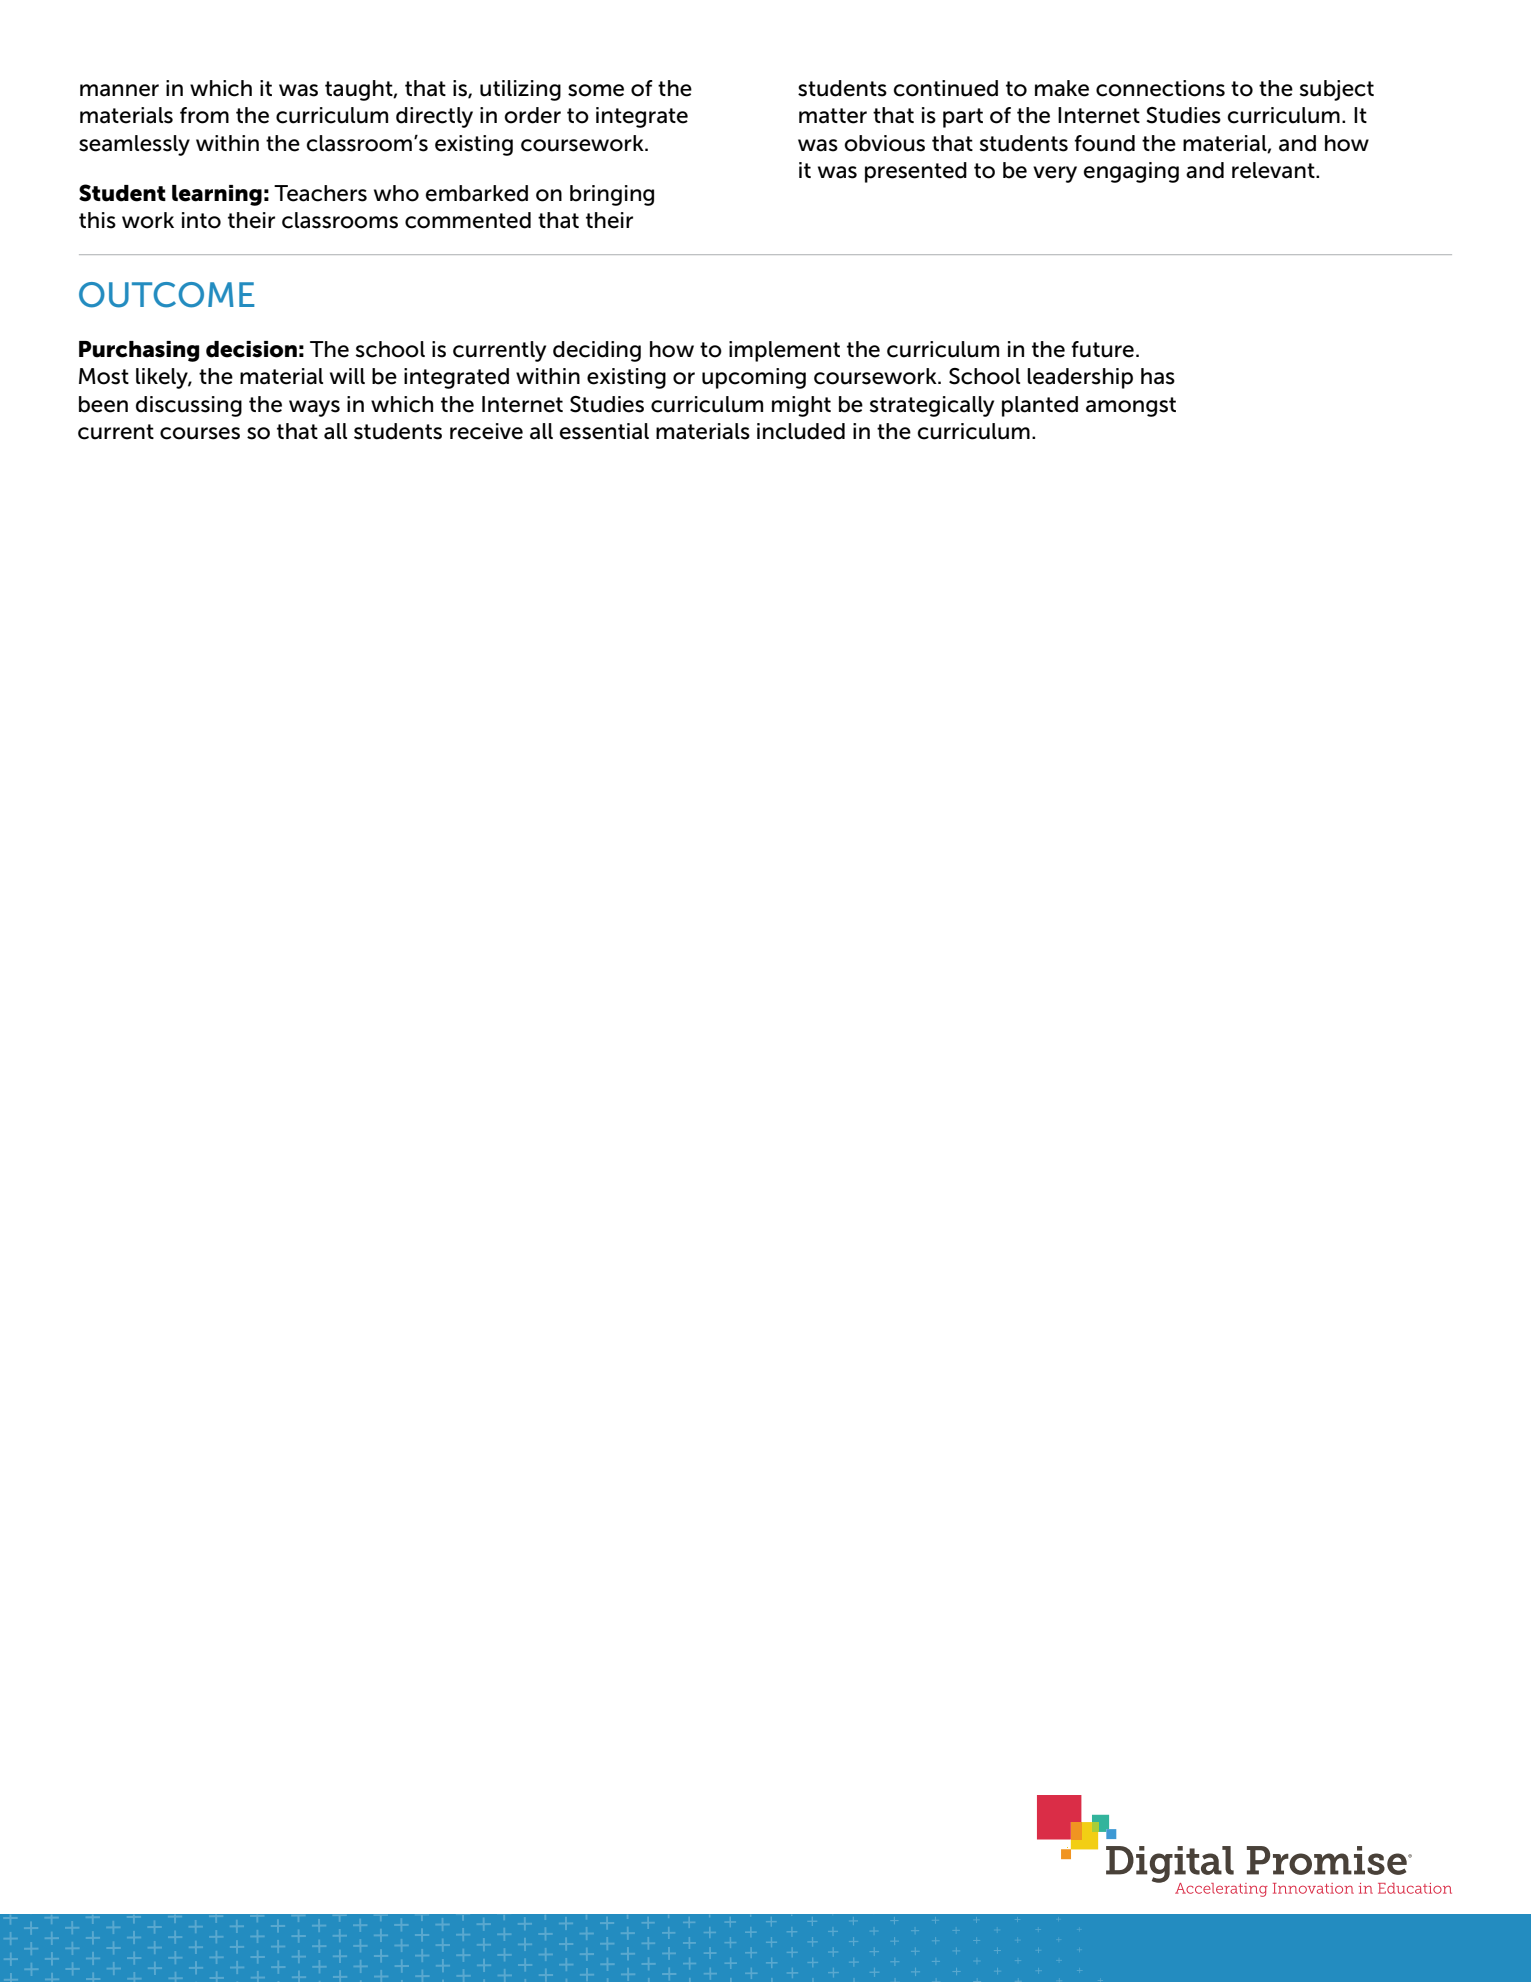 The image size is (1531, 1982). Describe the element at coordinates (204, 115) in the page. I see `from` at that location.
